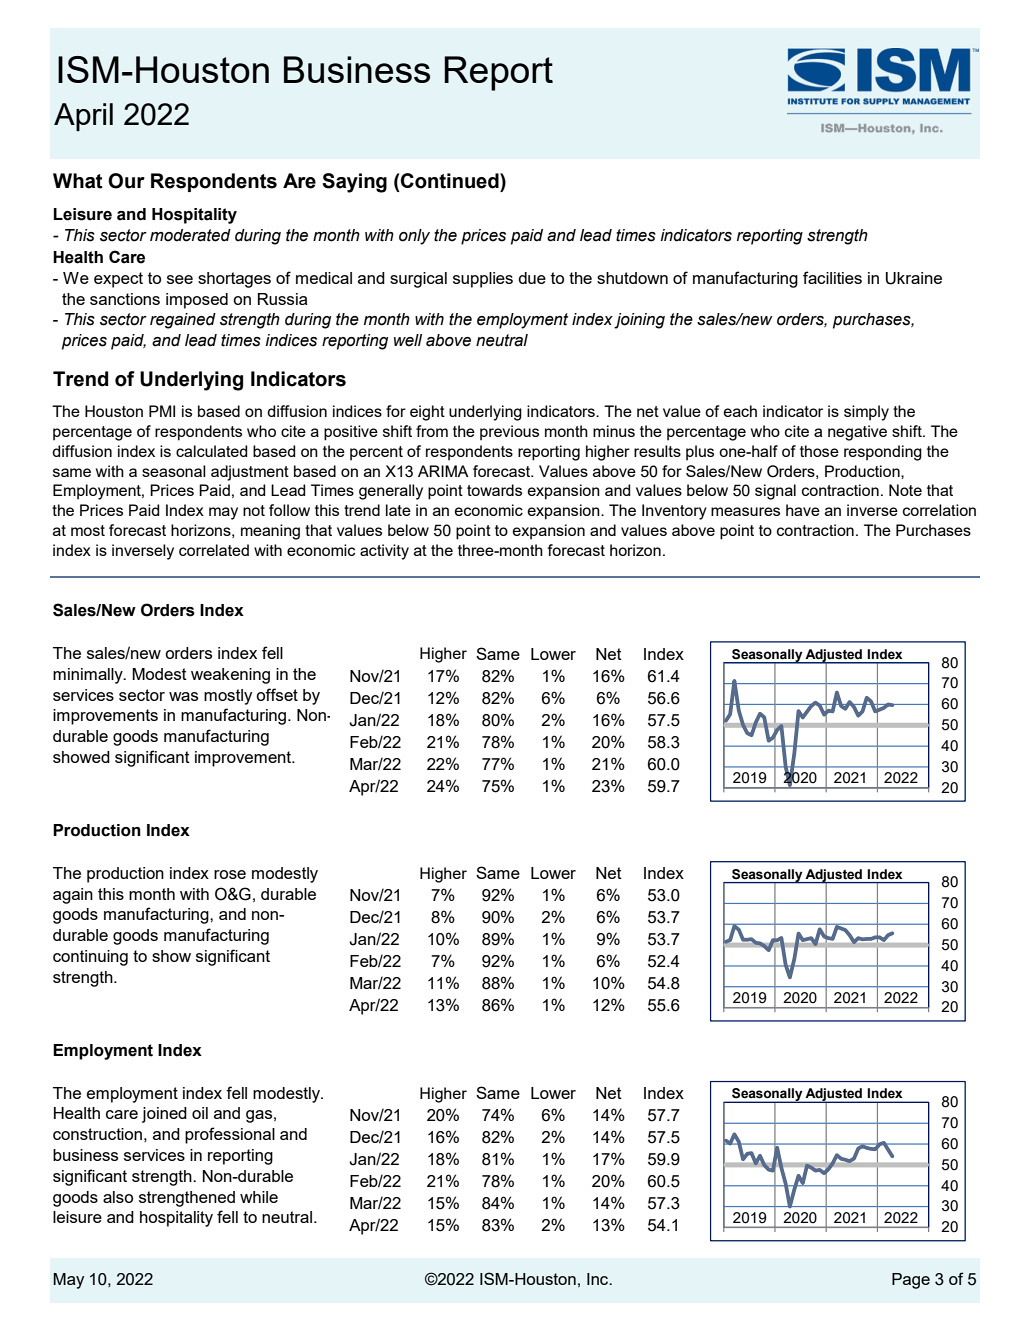  I want to click on Inc, so click(599, 1279).
